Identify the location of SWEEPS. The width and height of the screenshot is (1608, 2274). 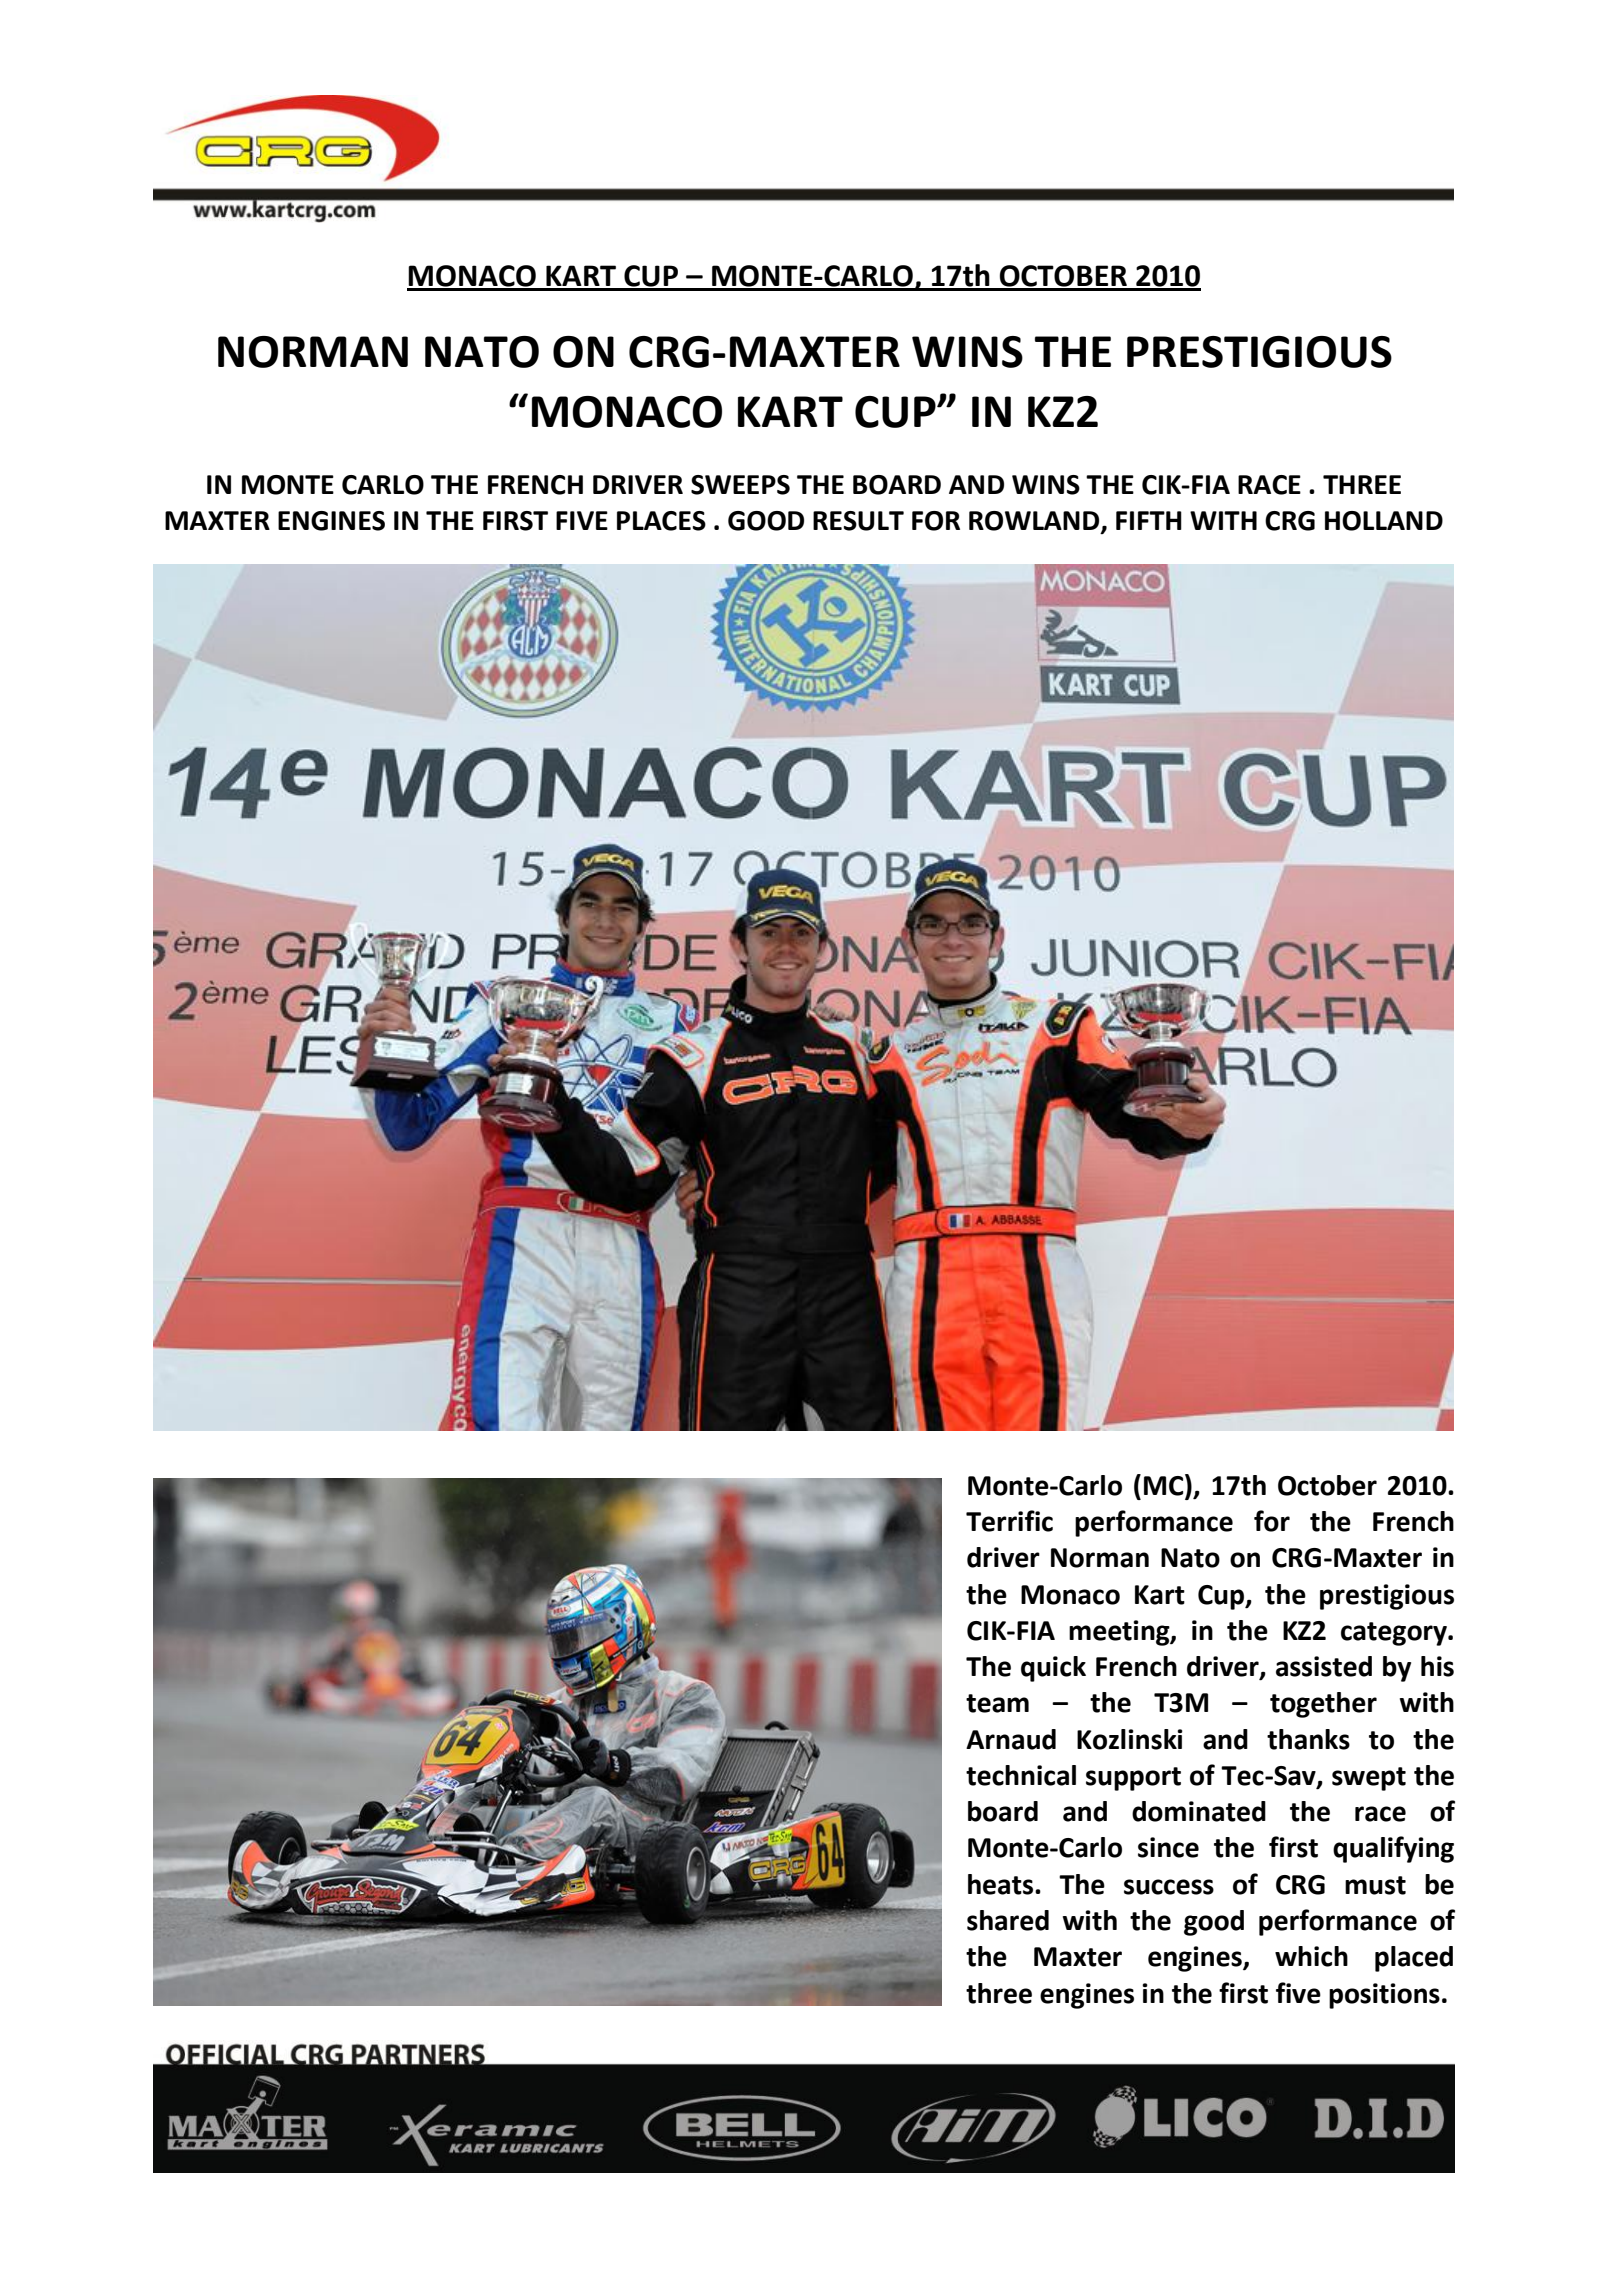
(740, 485).
